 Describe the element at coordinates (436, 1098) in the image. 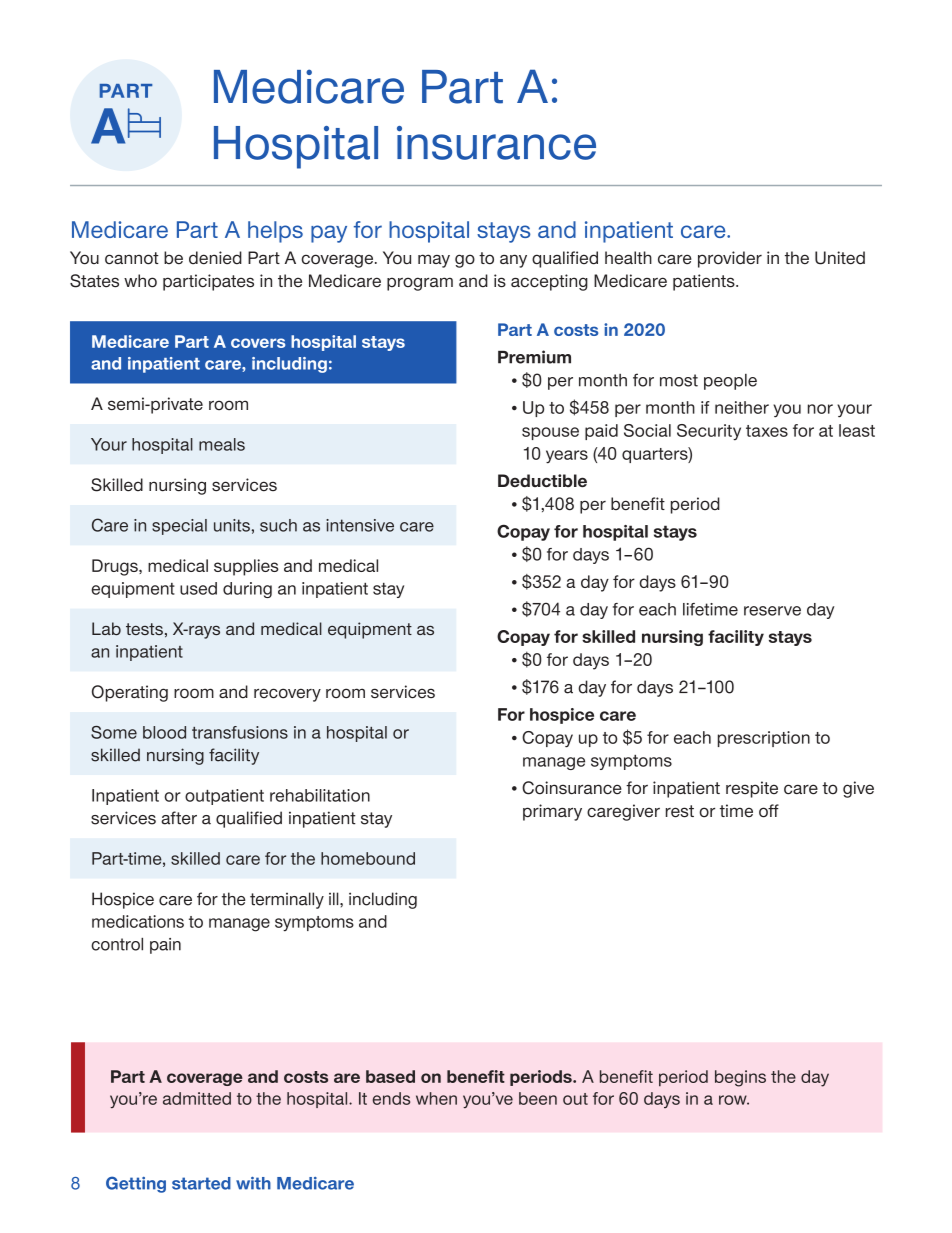

I see `when` at that location.
